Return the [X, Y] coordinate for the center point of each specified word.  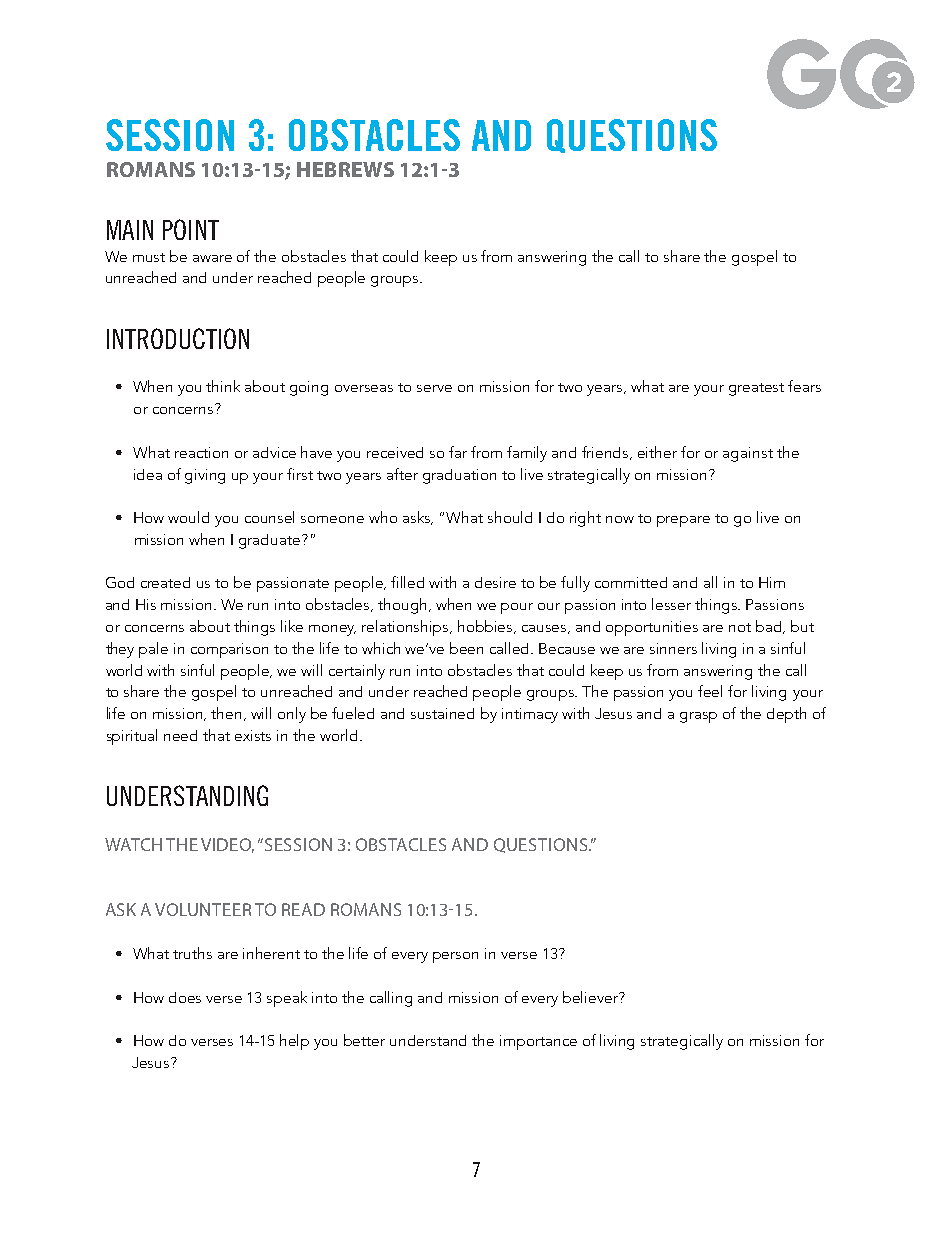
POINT [191, 229]
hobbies [486, 627]
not [740, 627]
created [165, 582]
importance [538, 1042]
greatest [756, 389]
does [185, 997]
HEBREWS [345, 169]
